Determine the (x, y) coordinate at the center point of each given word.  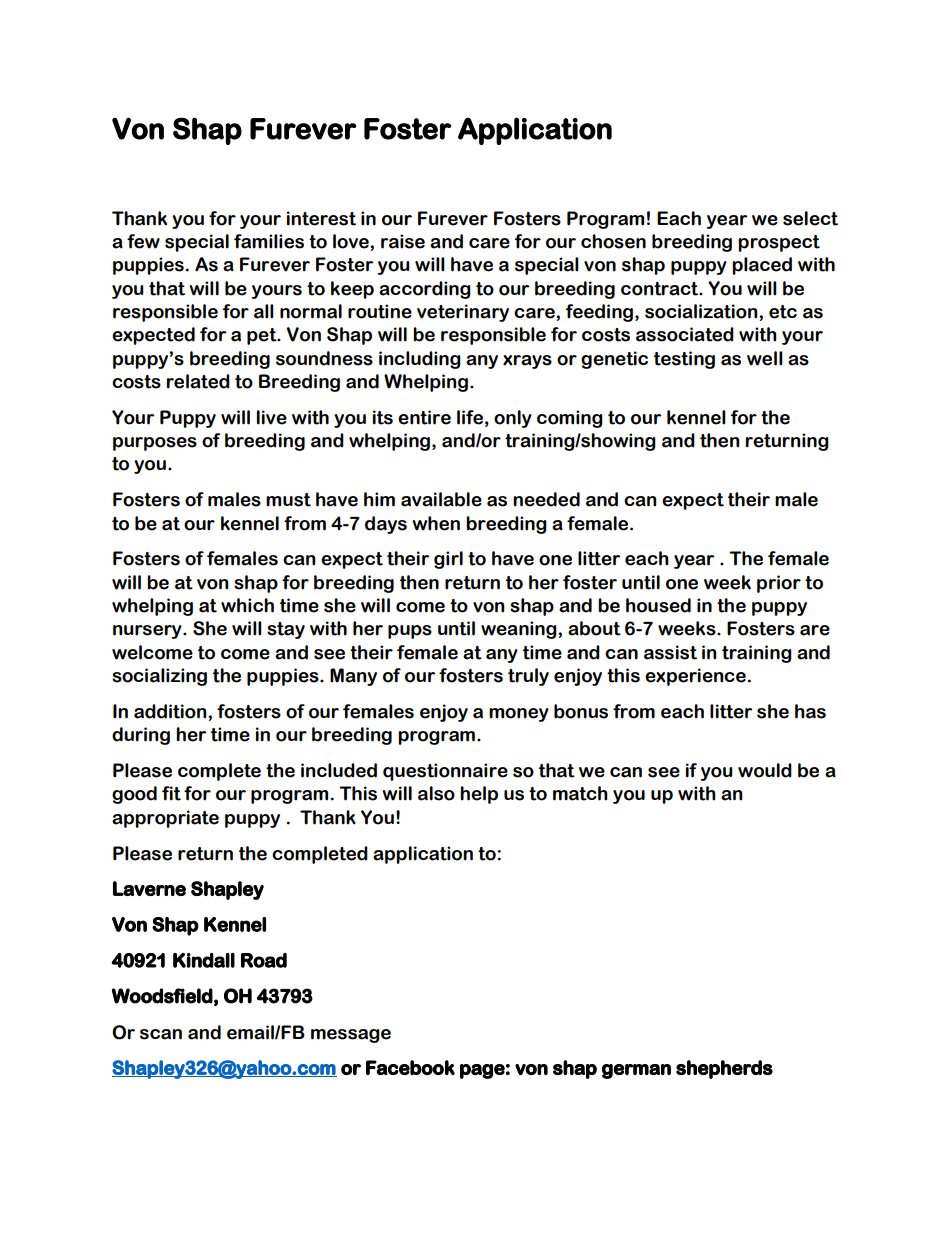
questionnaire (445, 772)
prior (779, 584)
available (441, 499)
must (288, 500)
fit (171, 793)
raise (403, 241)
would (765, 770)
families (269, 241)
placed (762, 266)
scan (161, 1034)
